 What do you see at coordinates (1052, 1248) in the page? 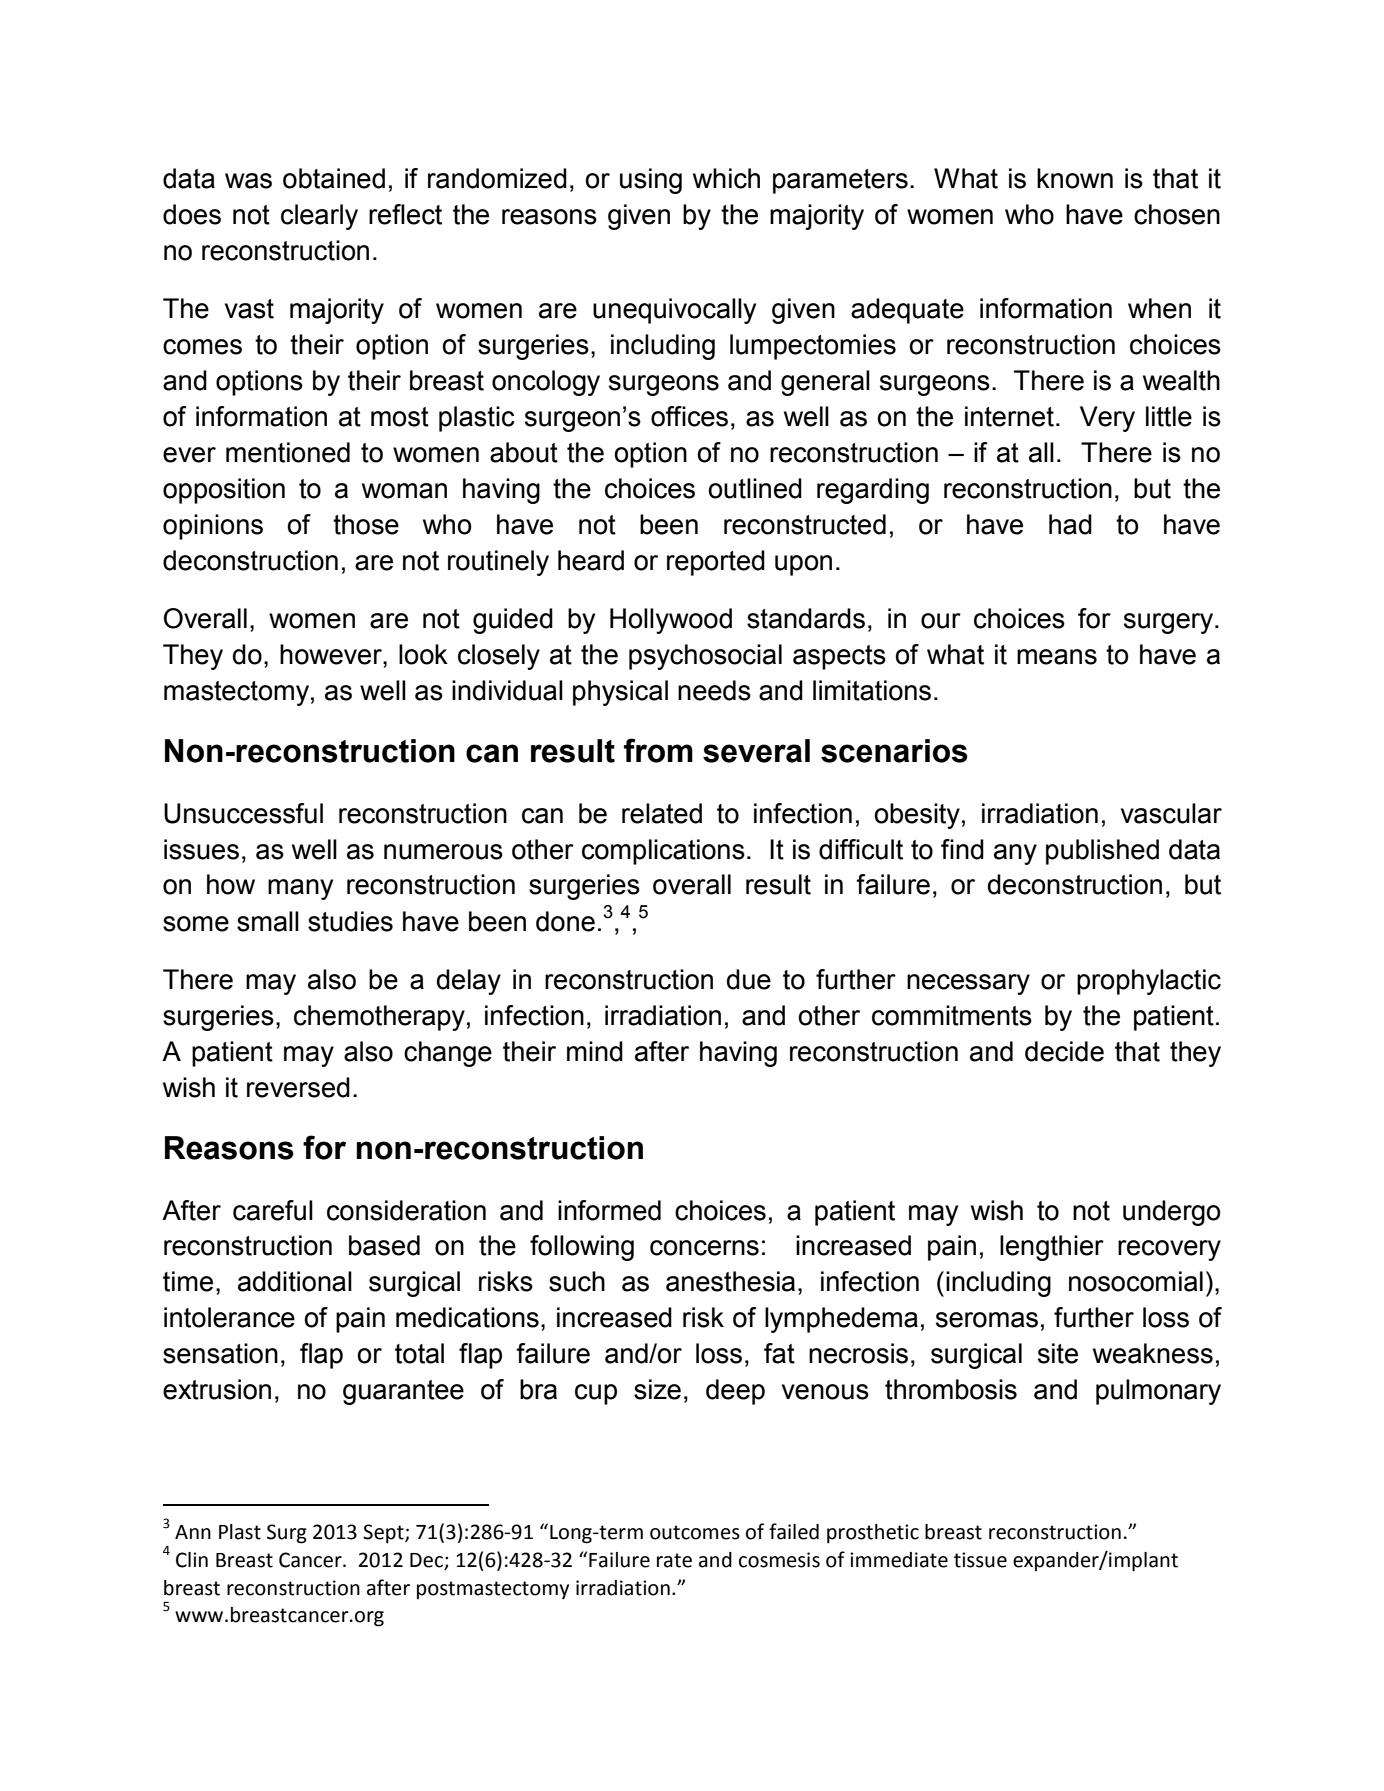
I see `lengthier` at bounding box center [1052, 1248].
